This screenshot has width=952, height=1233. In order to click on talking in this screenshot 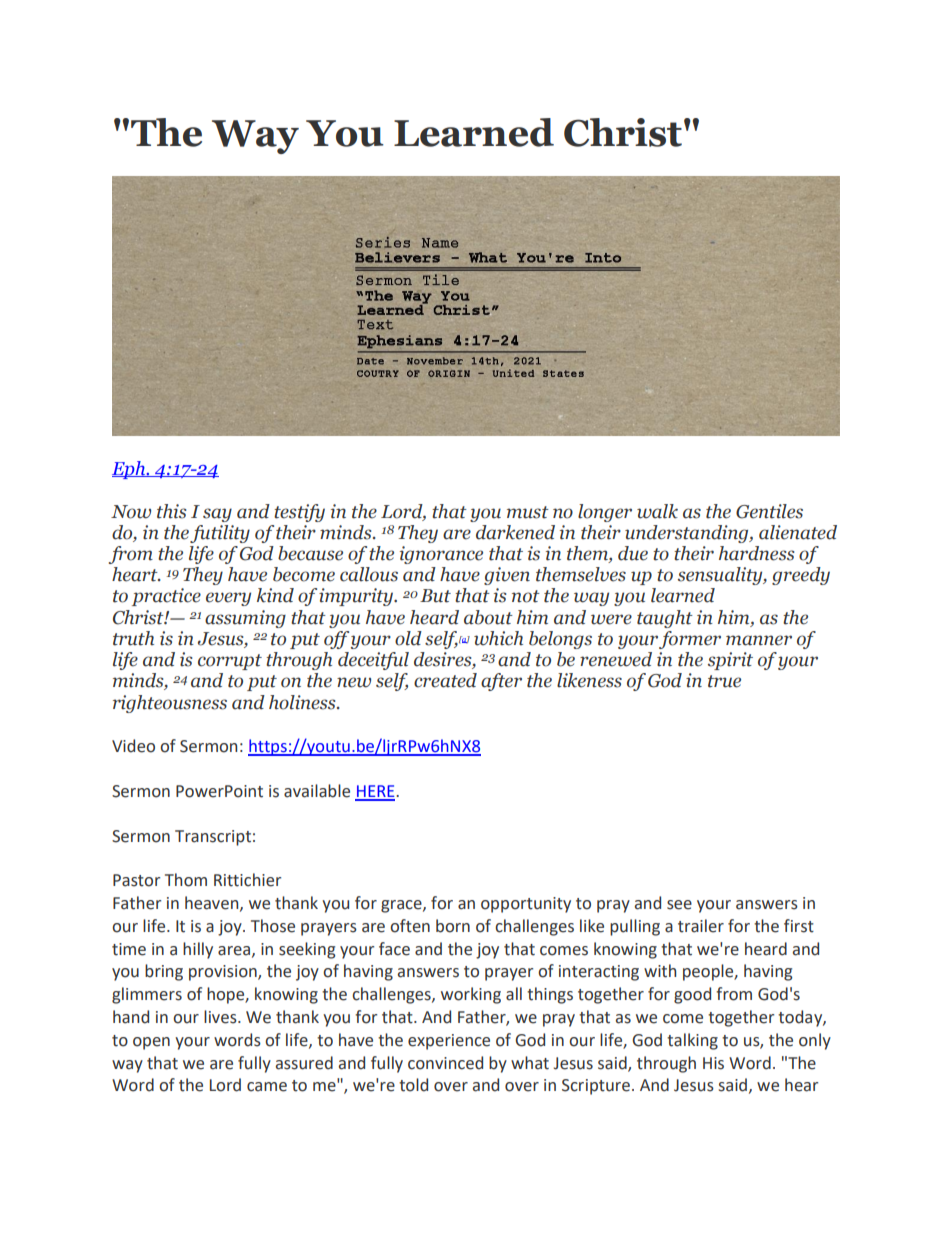, I will do `click(692, 1041)`.
